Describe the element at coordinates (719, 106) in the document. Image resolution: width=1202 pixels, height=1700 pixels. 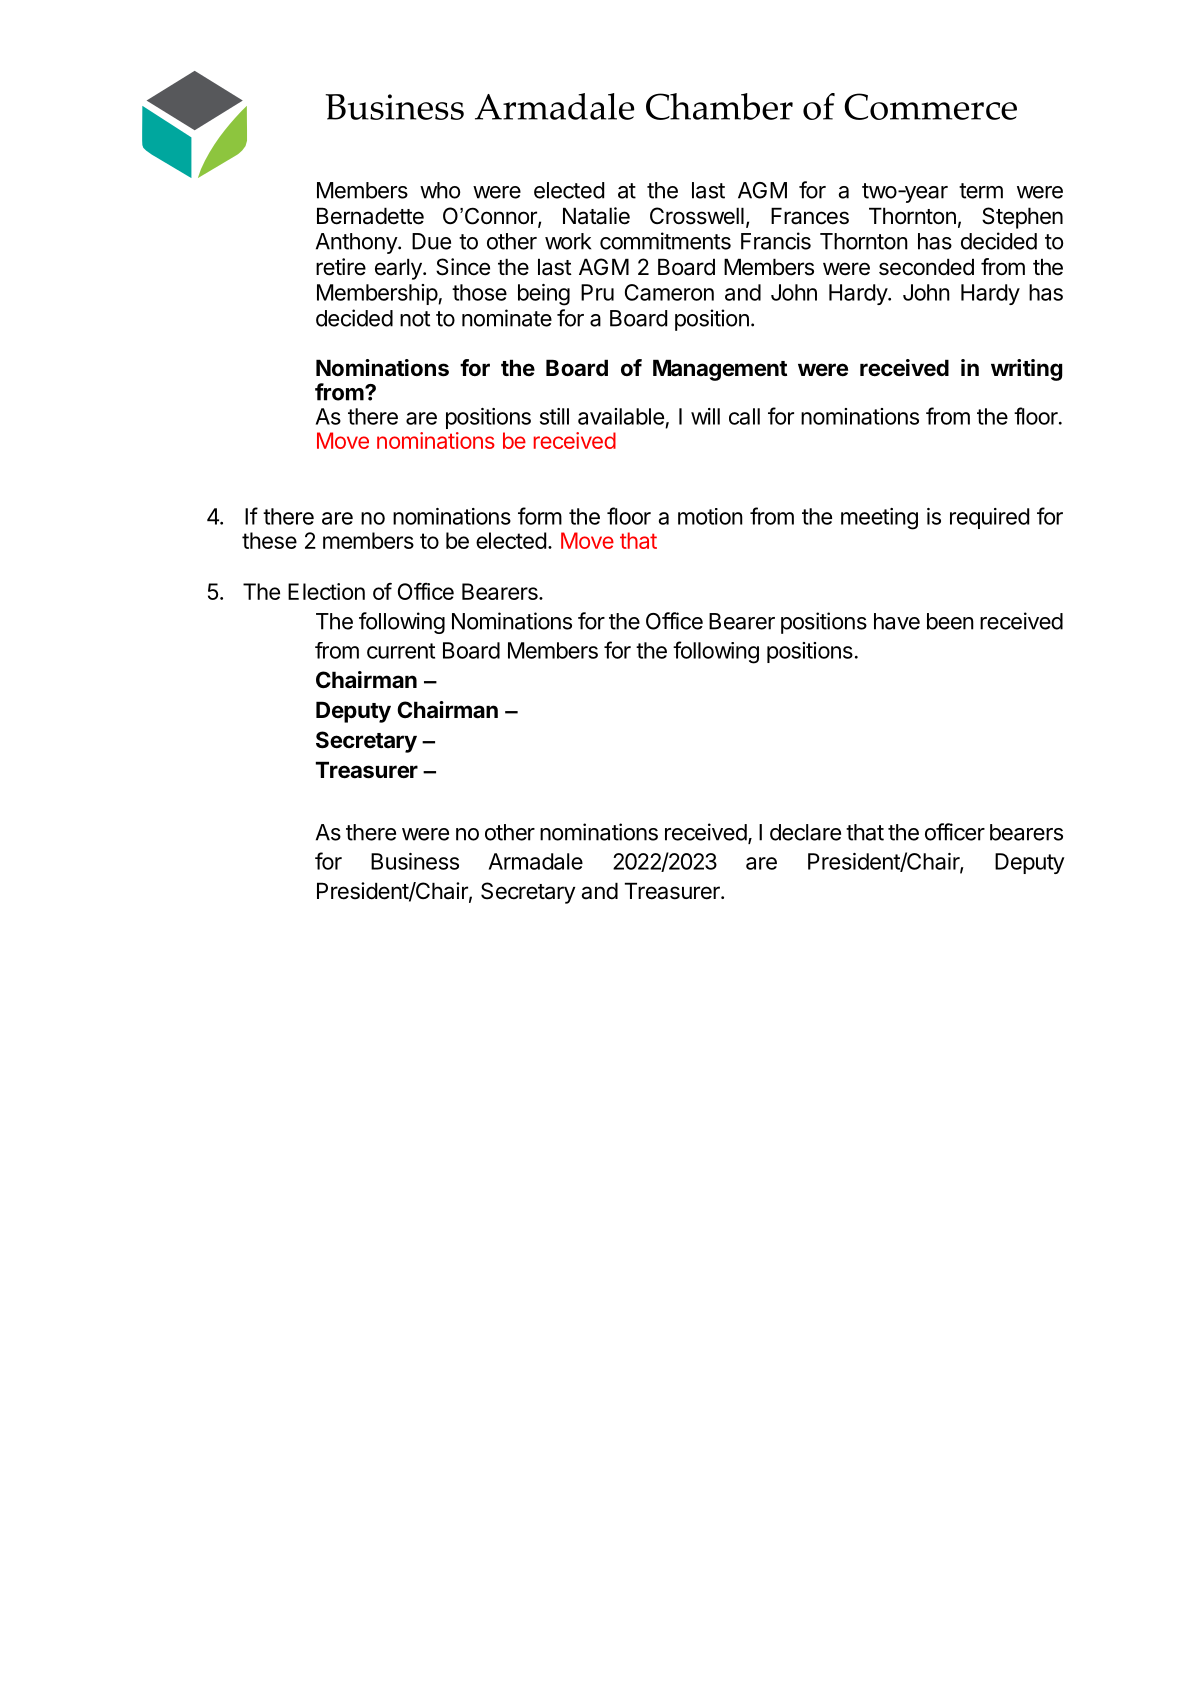
I see `Chamber` at that location.
